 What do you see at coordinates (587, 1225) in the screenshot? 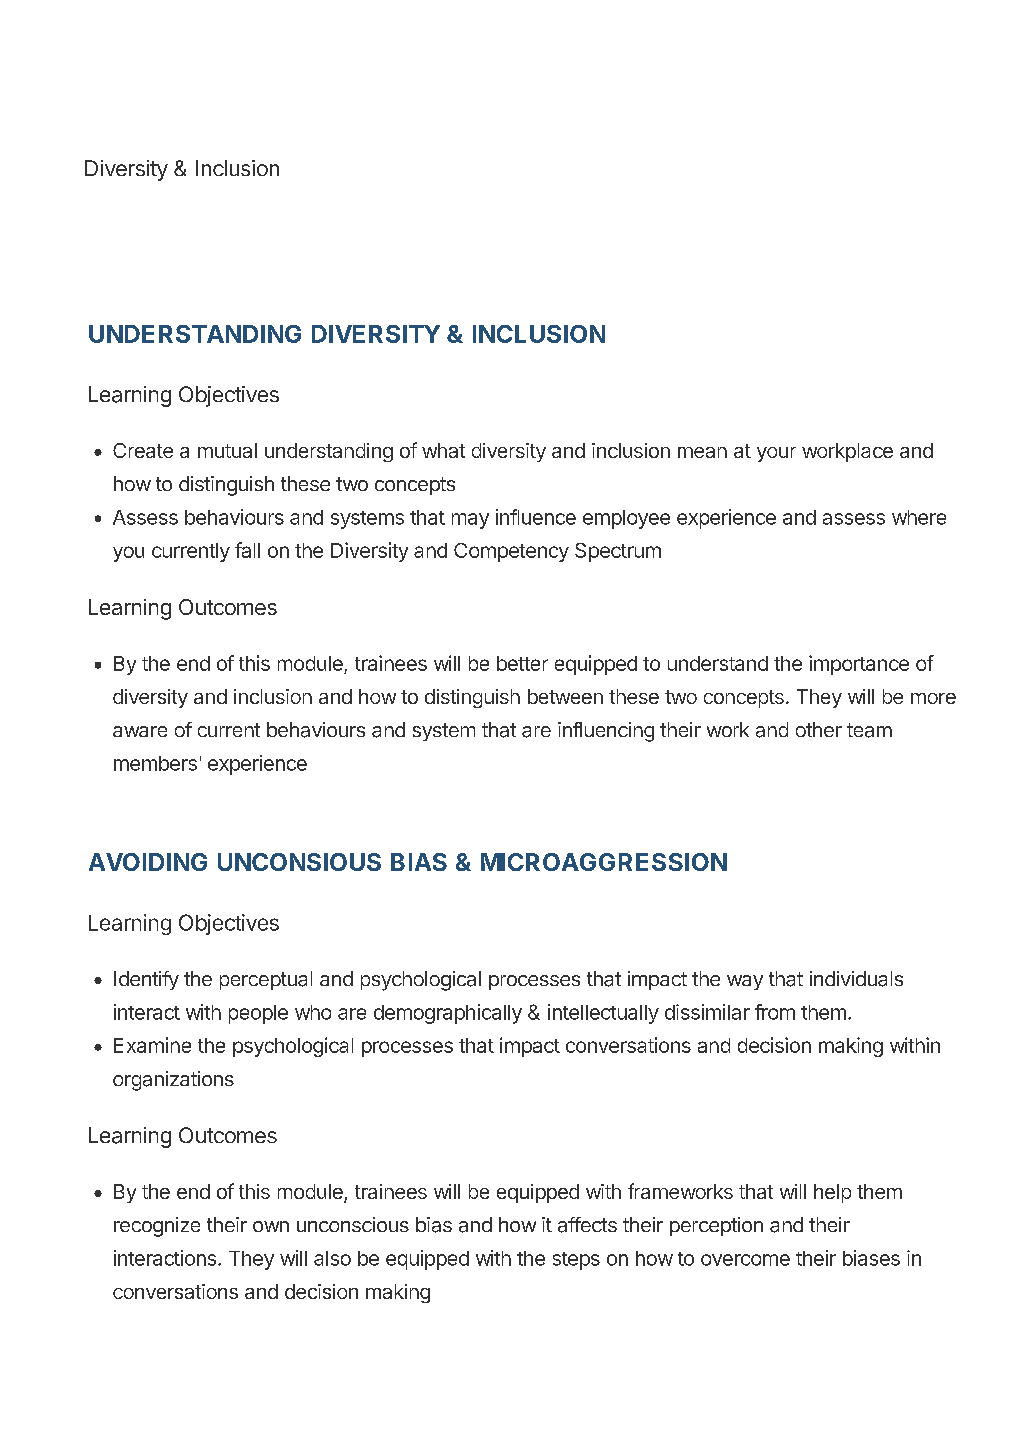
I see `affects` at bounding box center [587, 1225].
